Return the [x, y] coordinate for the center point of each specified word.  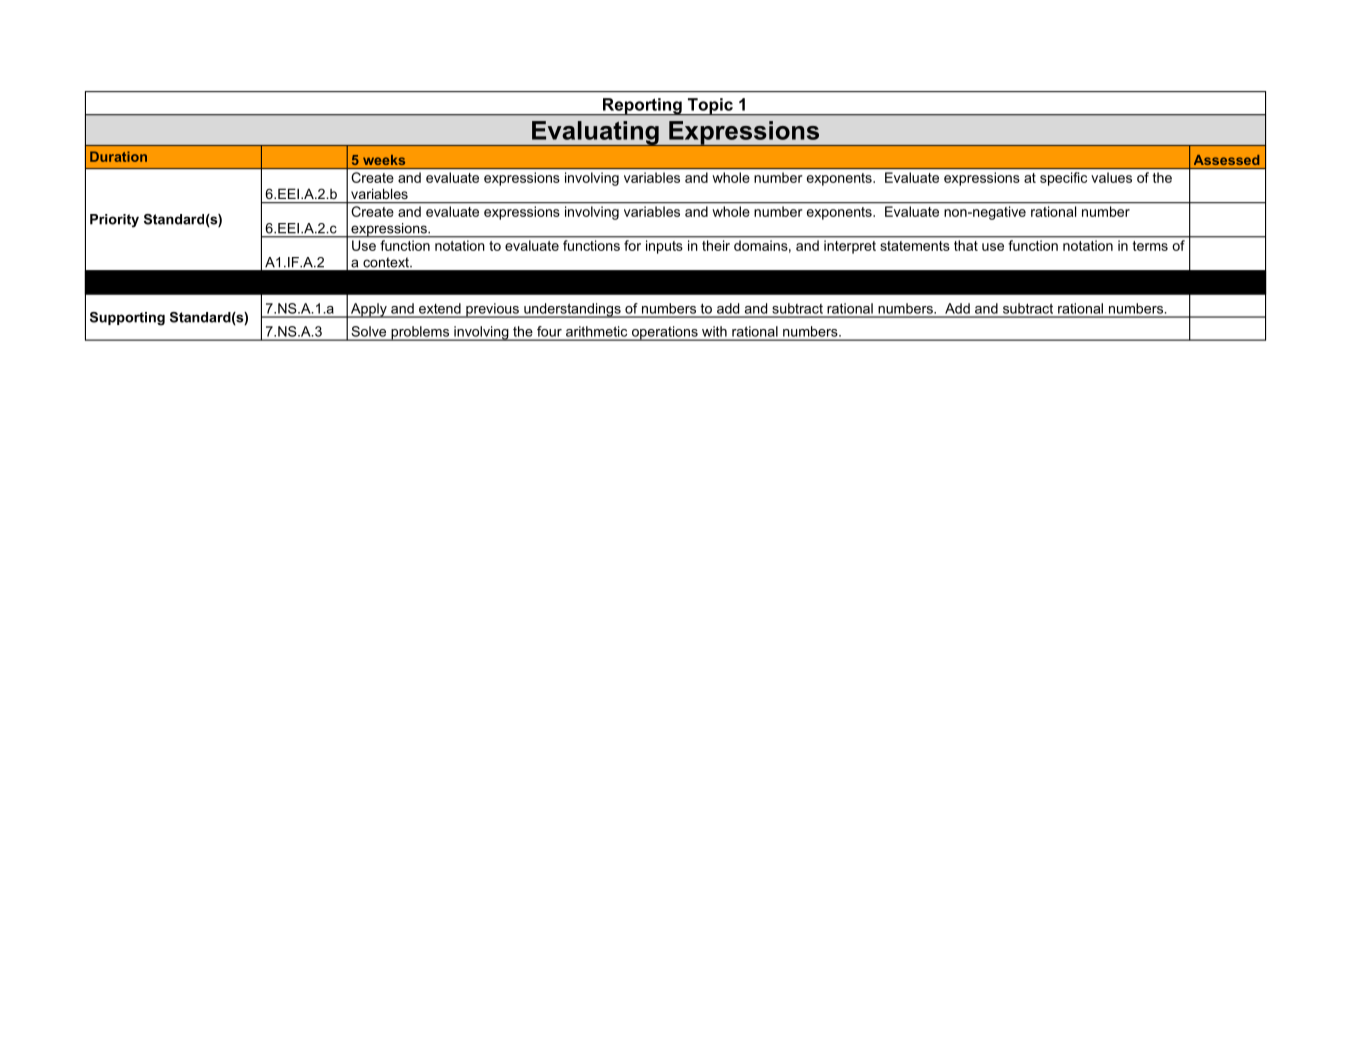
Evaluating [595, 133]
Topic [710, 107]
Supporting [127, 319]
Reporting [642, 107]
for [632, 245]
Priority [114, 221]
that [966, 245]
